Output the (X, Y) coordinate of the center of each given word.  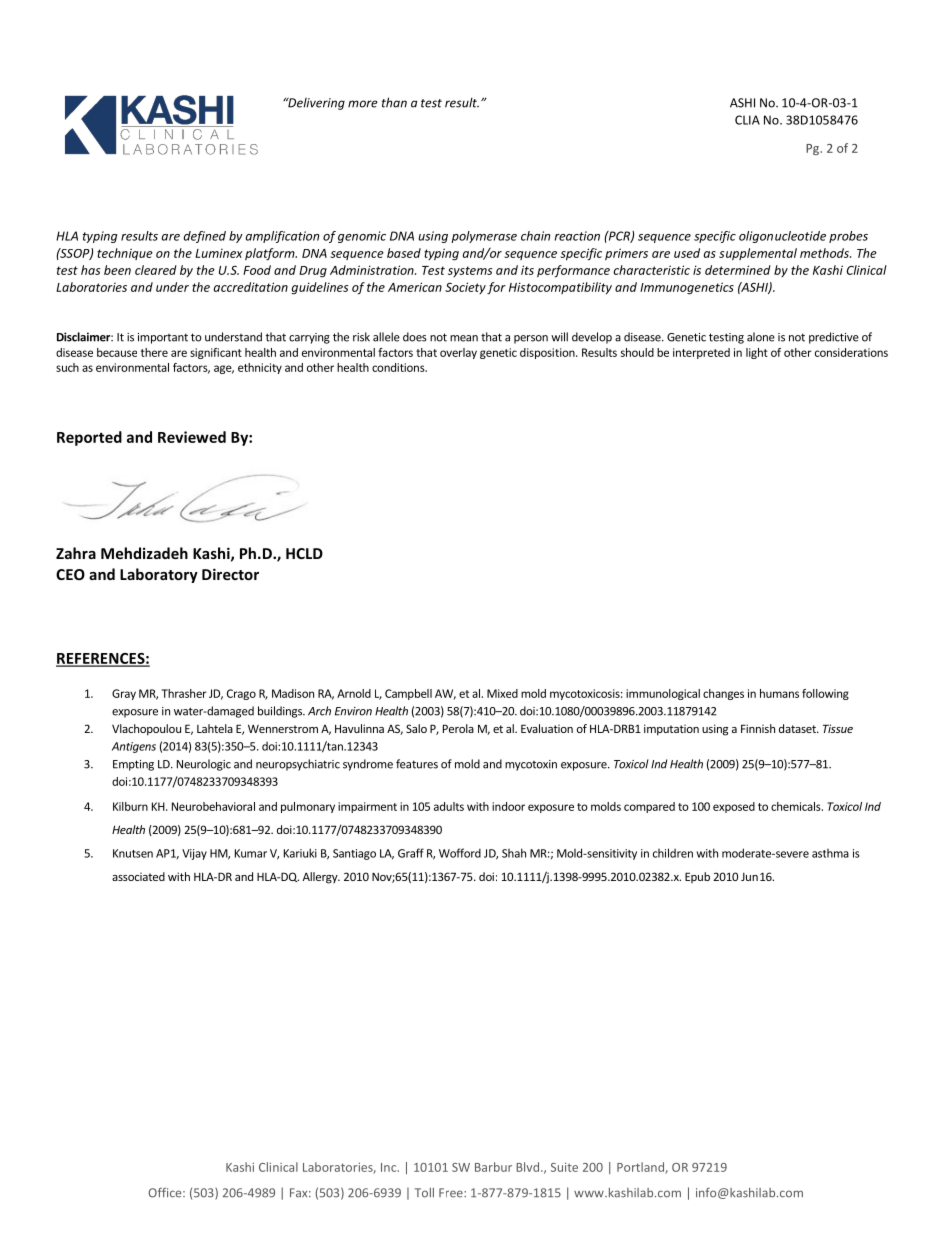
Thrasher (184, 693)
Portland (641, 1168)
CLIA (747, 120)
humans (779, 693)
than (394, 102)
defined (205, 237)
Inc (390, 1167)
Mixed (502, 693)
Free (452, 1193)
